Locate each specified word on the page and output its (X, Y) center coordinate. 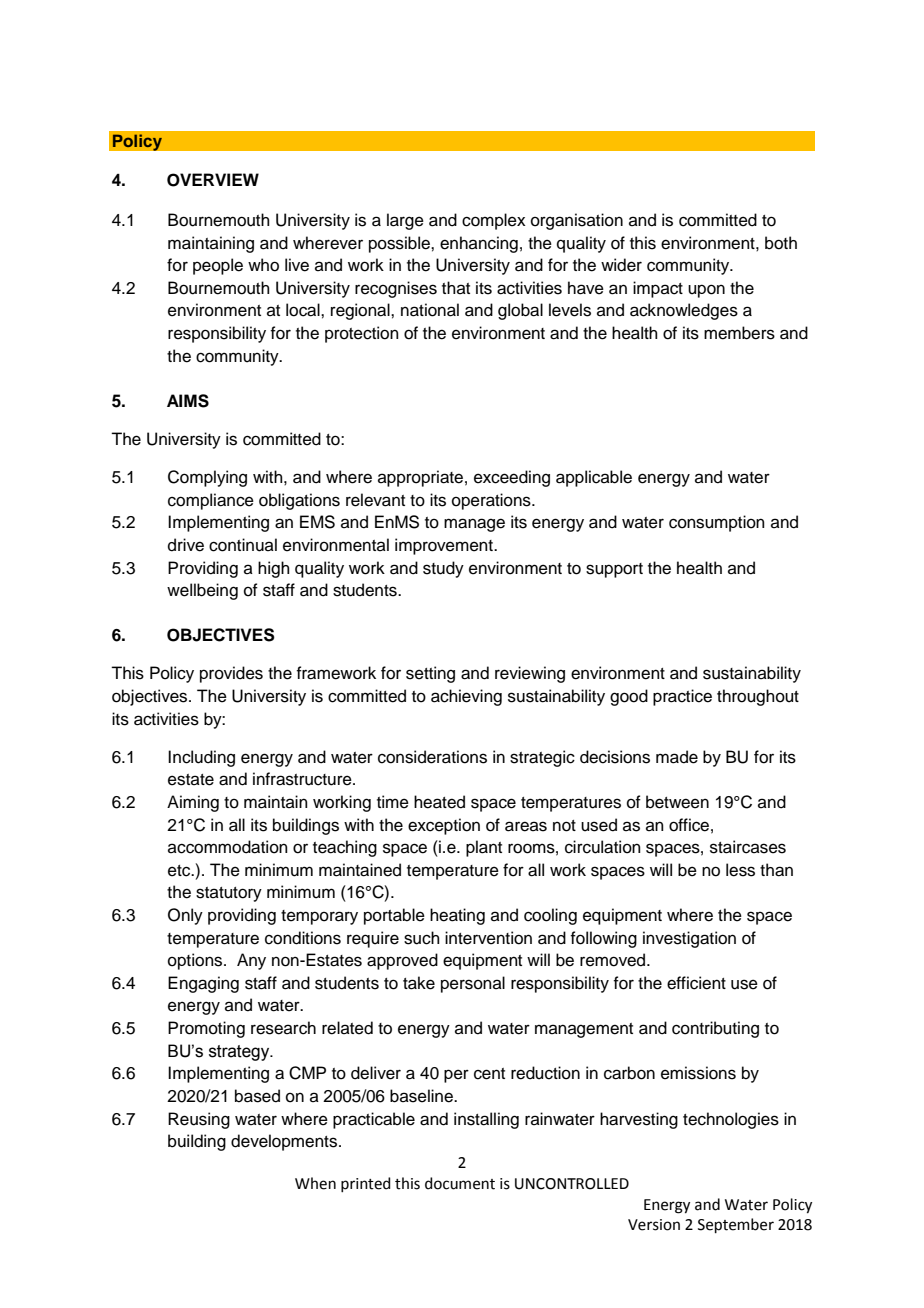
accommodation (228, 847)
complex (494, 221)
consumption (717, 523)
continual (243, 545)
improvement (445, 546)
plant (484, 848)
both (781, 243)
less (740, 870)
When (315, 1183)
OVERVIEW (213, 180)
